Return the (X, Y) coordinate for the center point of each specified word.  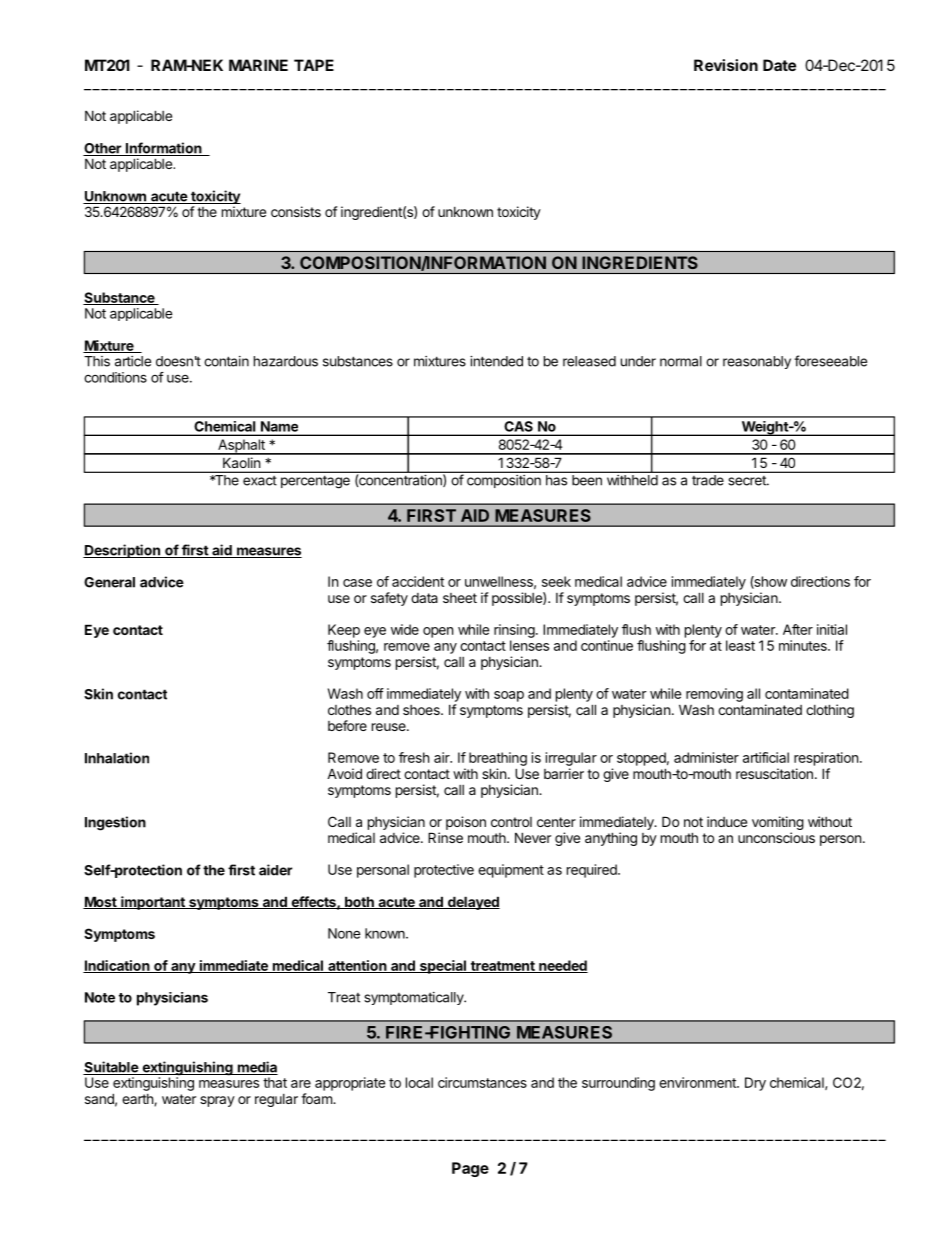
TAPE (314, 65)
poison (466, 823)
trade (708, 480)
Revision (726, 65)
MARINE (258, 65)
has (556, 480)
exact (260, 481)
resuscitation (774, 773)
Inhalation (117, 758)
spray (217, 1101)
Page (470, 1169)
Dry (755, 1084)
